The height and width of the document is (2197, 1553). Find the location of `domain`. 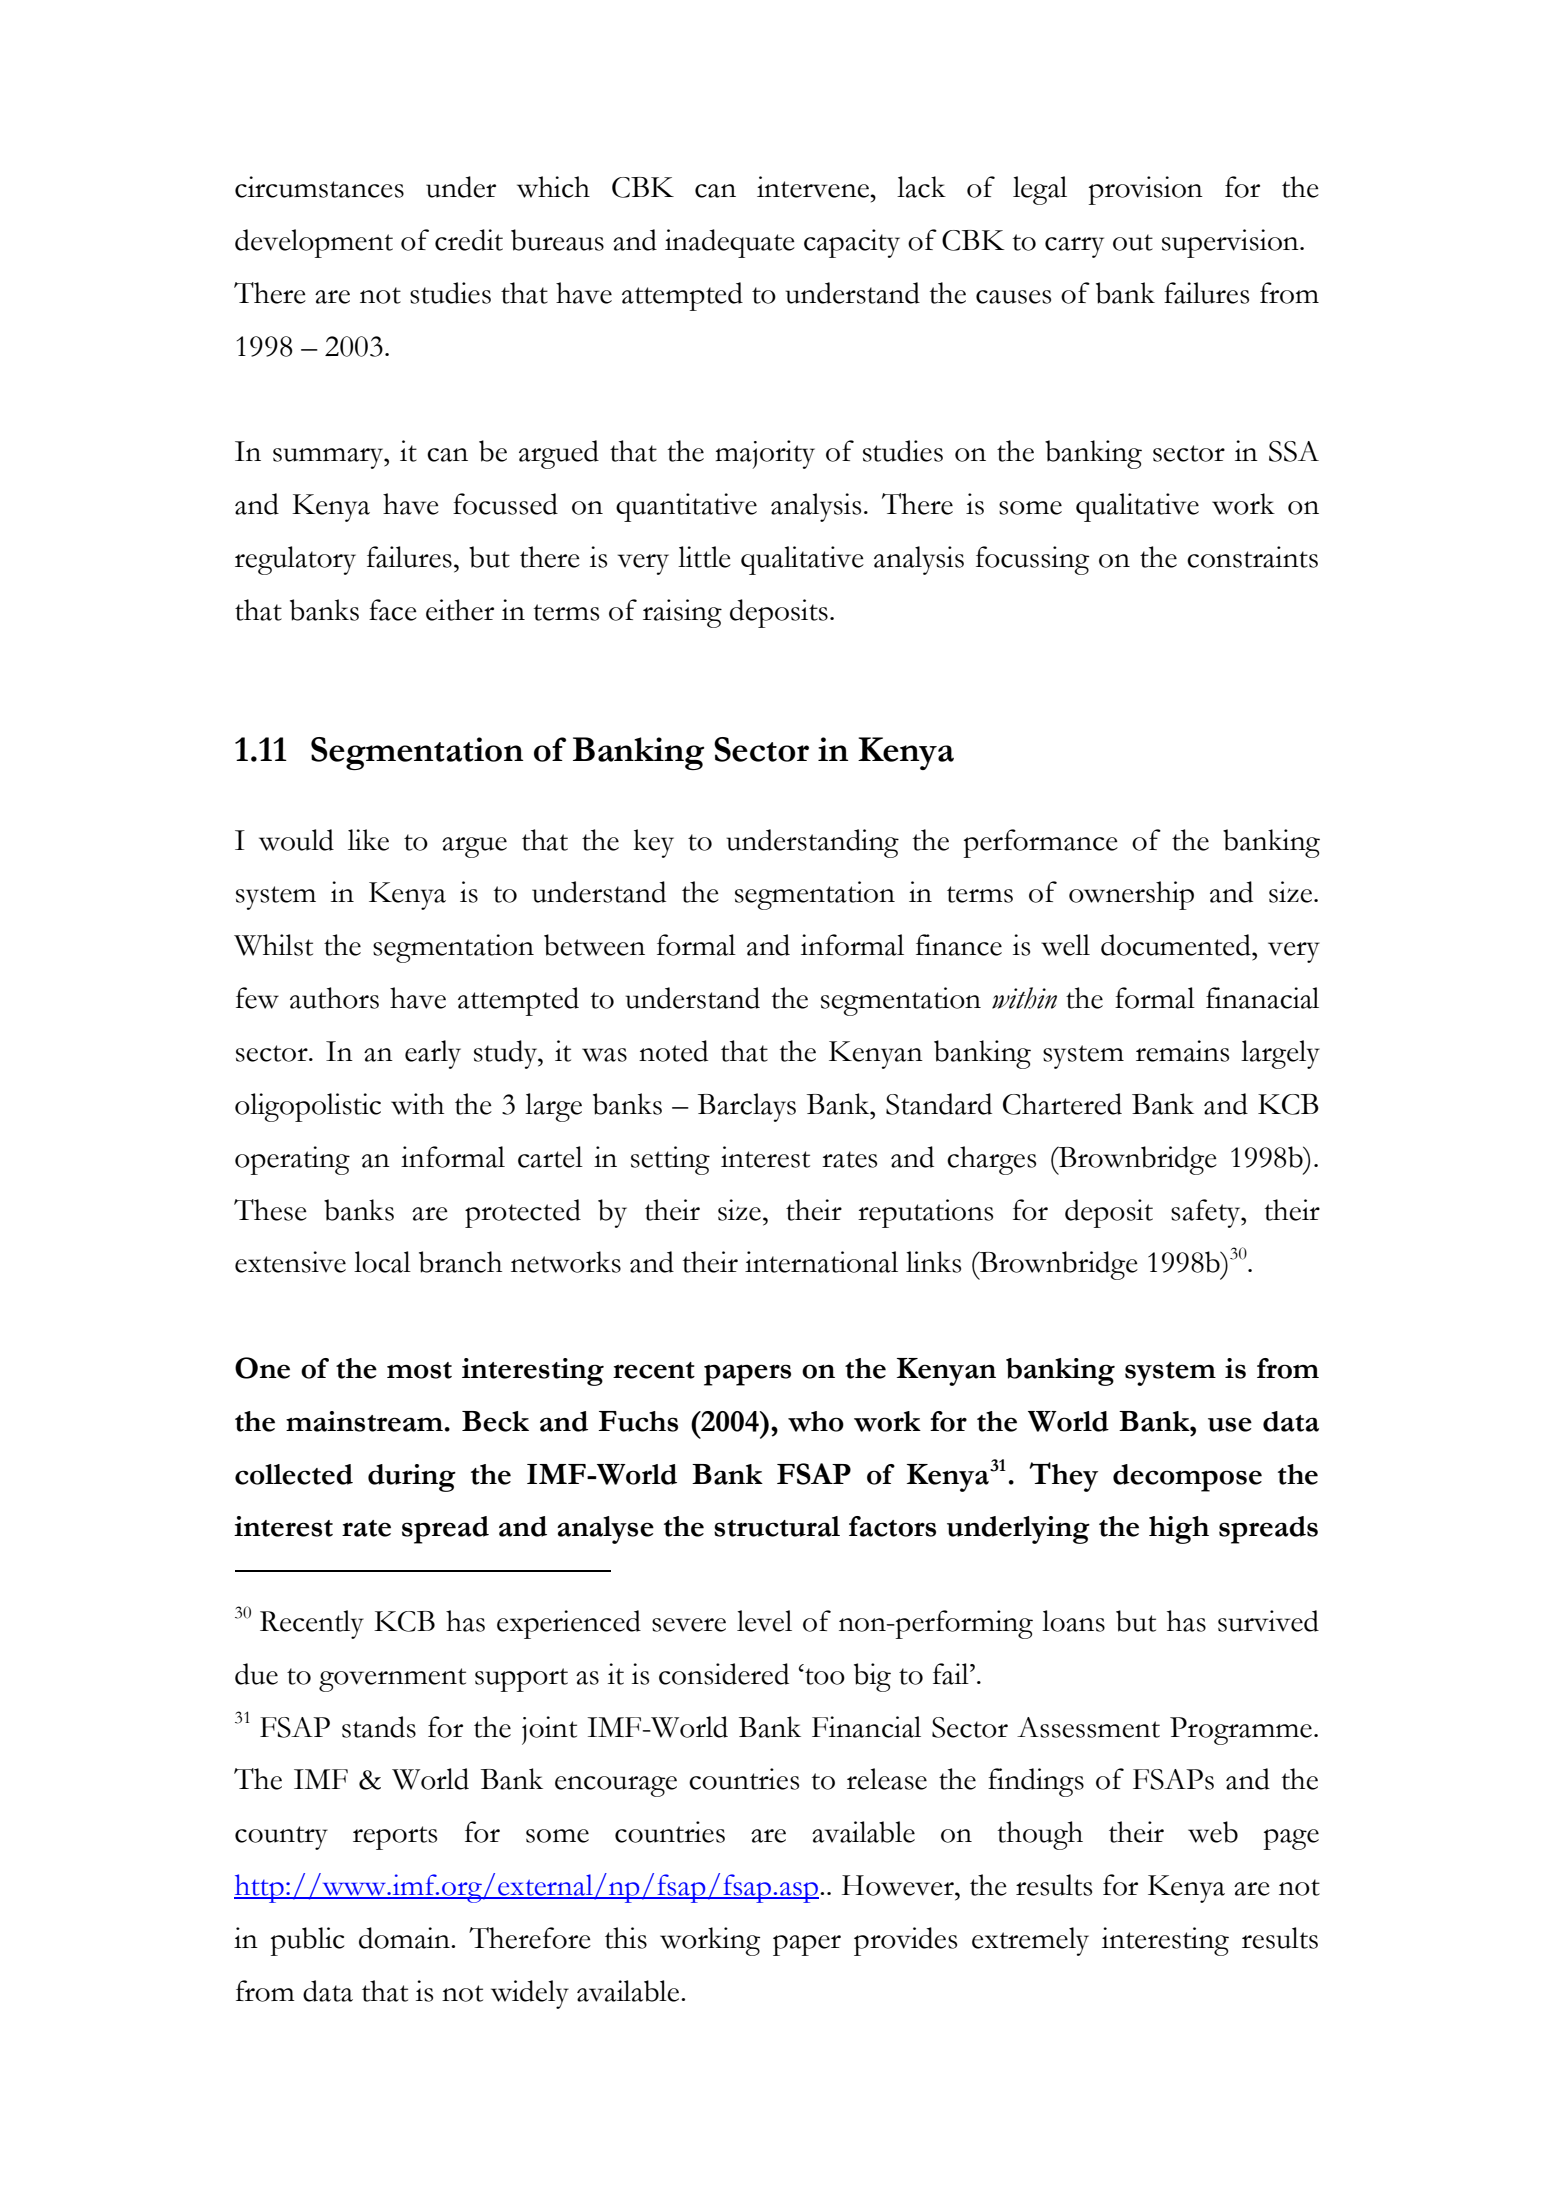

domain is located at coordinates (405, 1938).
